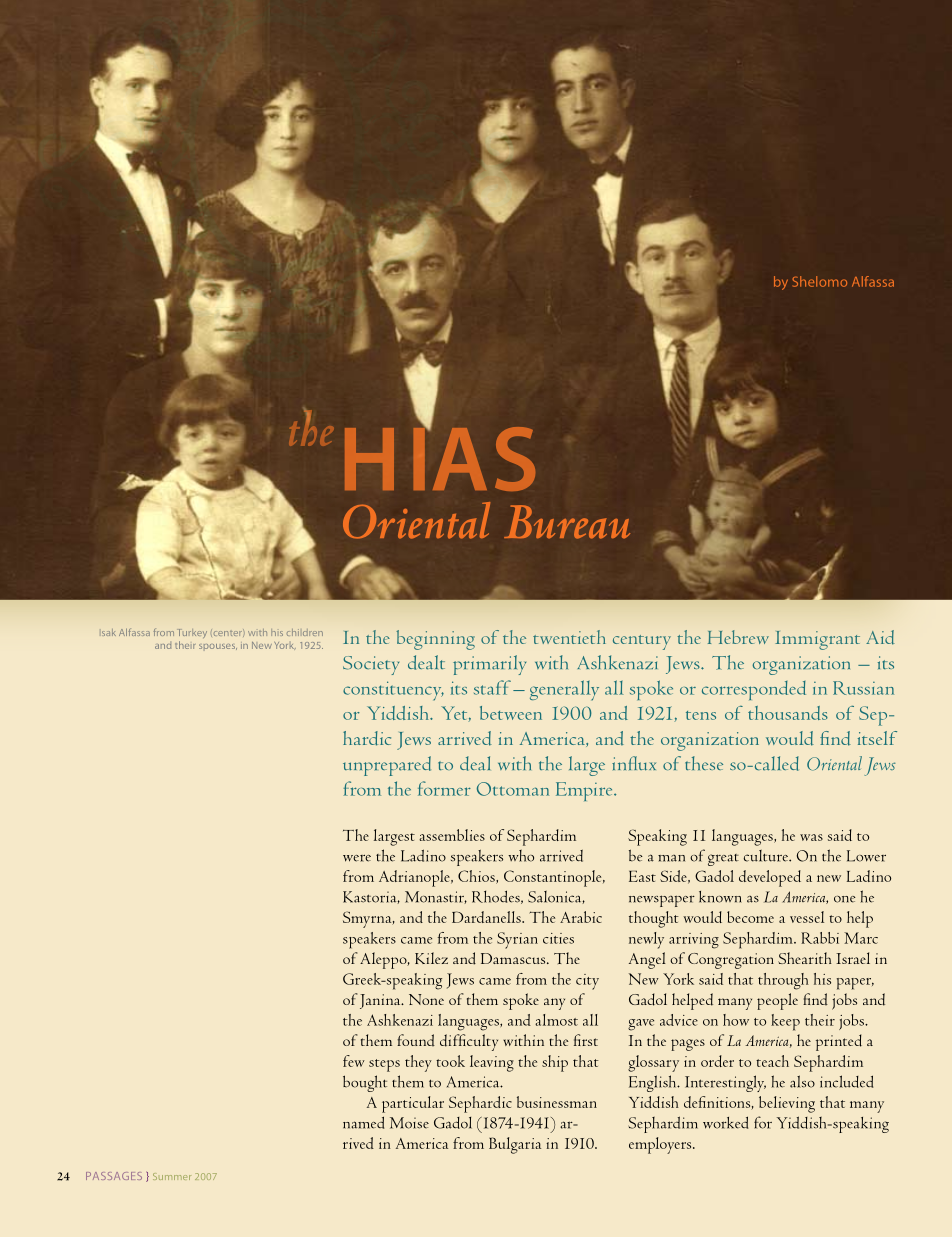 The width and height of the page is (952, 1237). Describe the element at coordinates (725, 1122) in the page. I see `worked` at that location.
